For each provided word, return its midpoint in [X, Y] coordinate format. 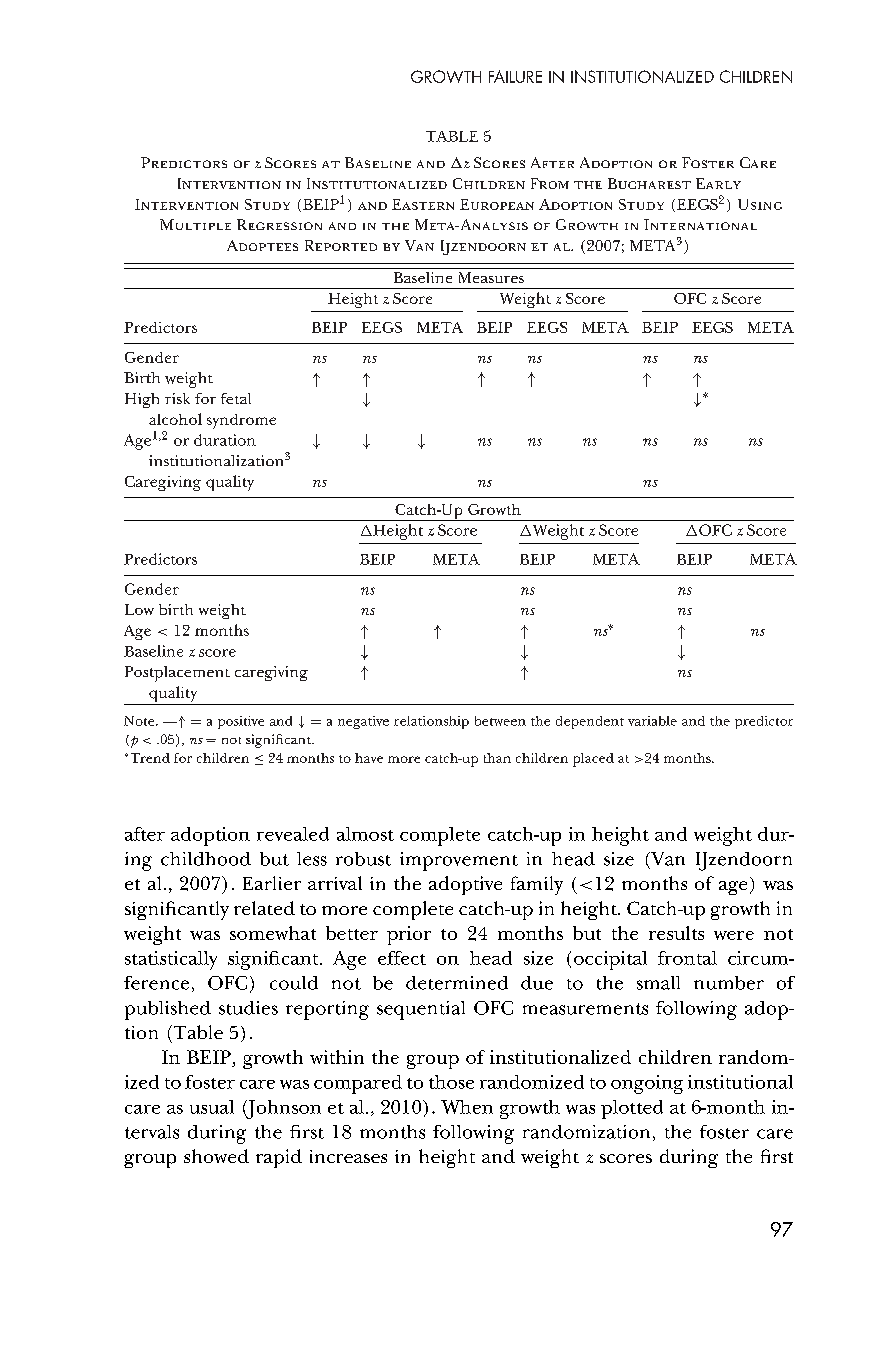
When [467, 1107]
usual [212, 1107]
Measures [491, 277]
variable [652, 721]
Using [760, 204]
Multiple [195, 224]
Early [718, 183]
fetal [236, 398]
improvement [459, 861]
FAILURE [515, 76]
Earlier [272, 883]
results [676, 933]
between [500, 721]
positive [241, 722]
